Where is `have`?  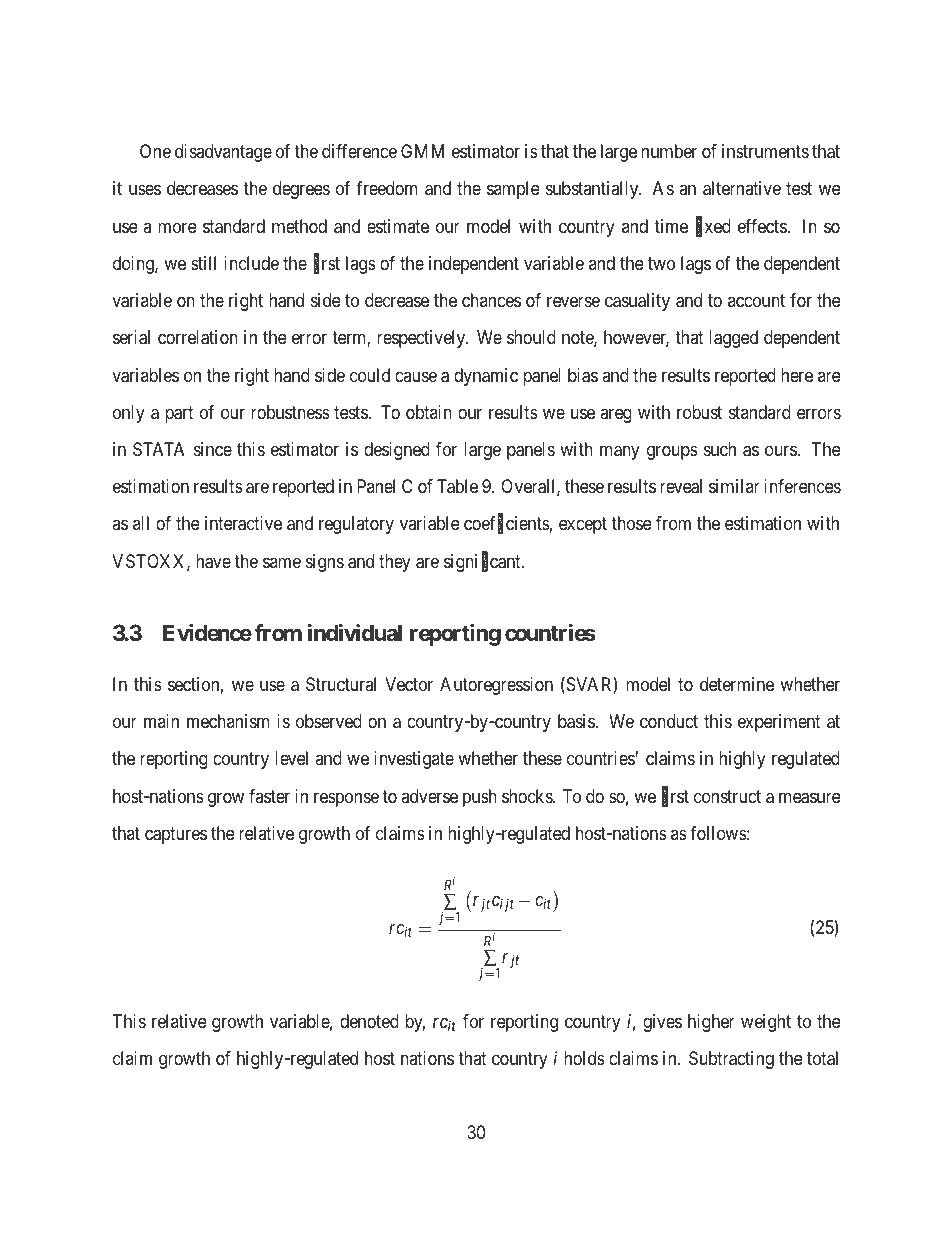
have is located at coordinates (213, 561).
